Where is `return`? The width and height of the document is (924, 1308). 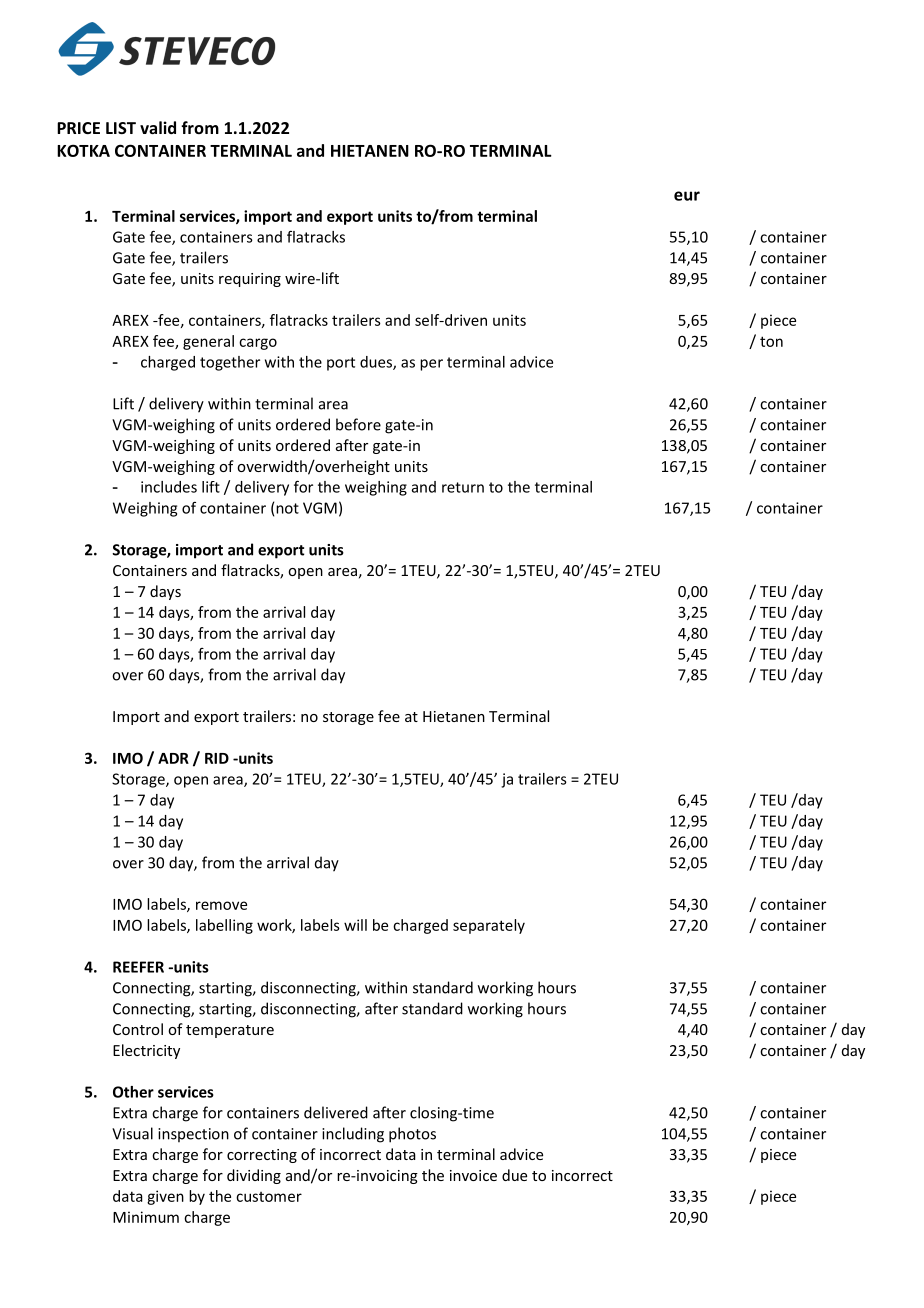
return is located at coordinates (463, 487).
